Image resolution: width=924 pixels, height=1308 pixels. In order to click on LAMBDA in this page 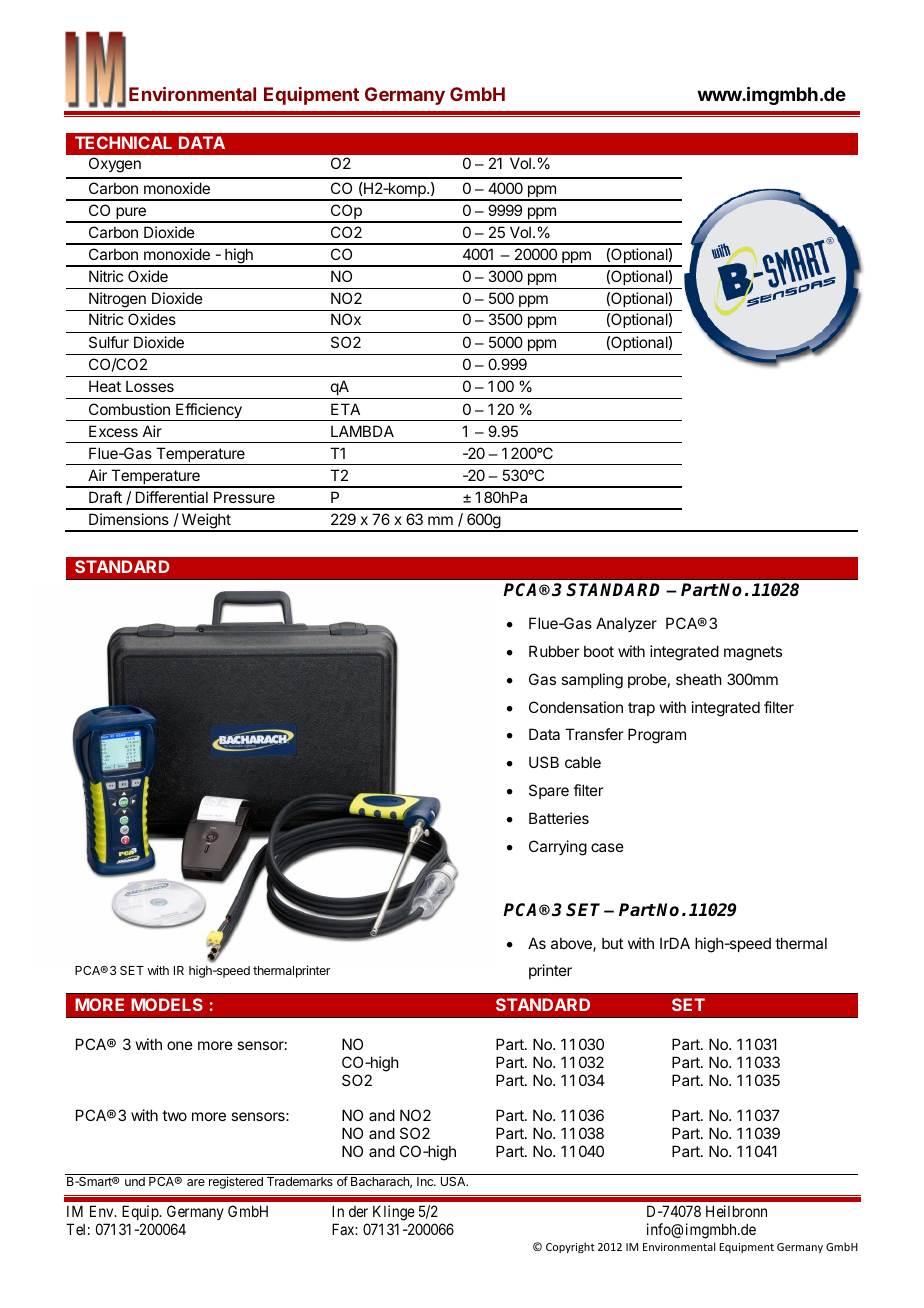, I will do `click(362, 431)`.
